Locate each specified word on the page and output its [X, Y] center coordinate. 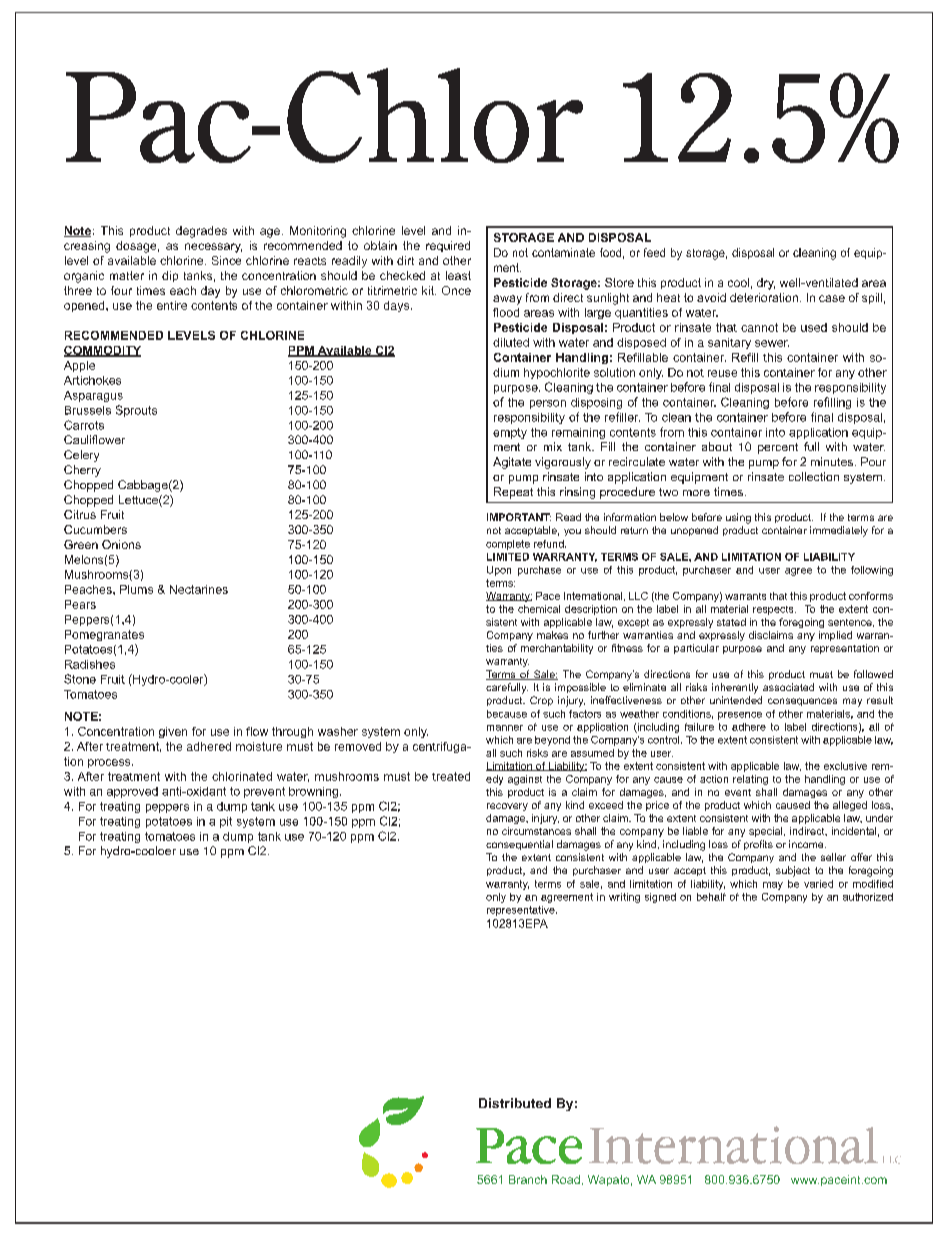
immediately [839, 531]
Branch [528, 1179]
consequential [519, 845]
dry [766, 284]
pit [226, 822]
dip [170, 276]
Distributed [515, 1103]
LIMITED [508, 557]
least [458, 275]
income [807, 844]
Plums [136, 589]
